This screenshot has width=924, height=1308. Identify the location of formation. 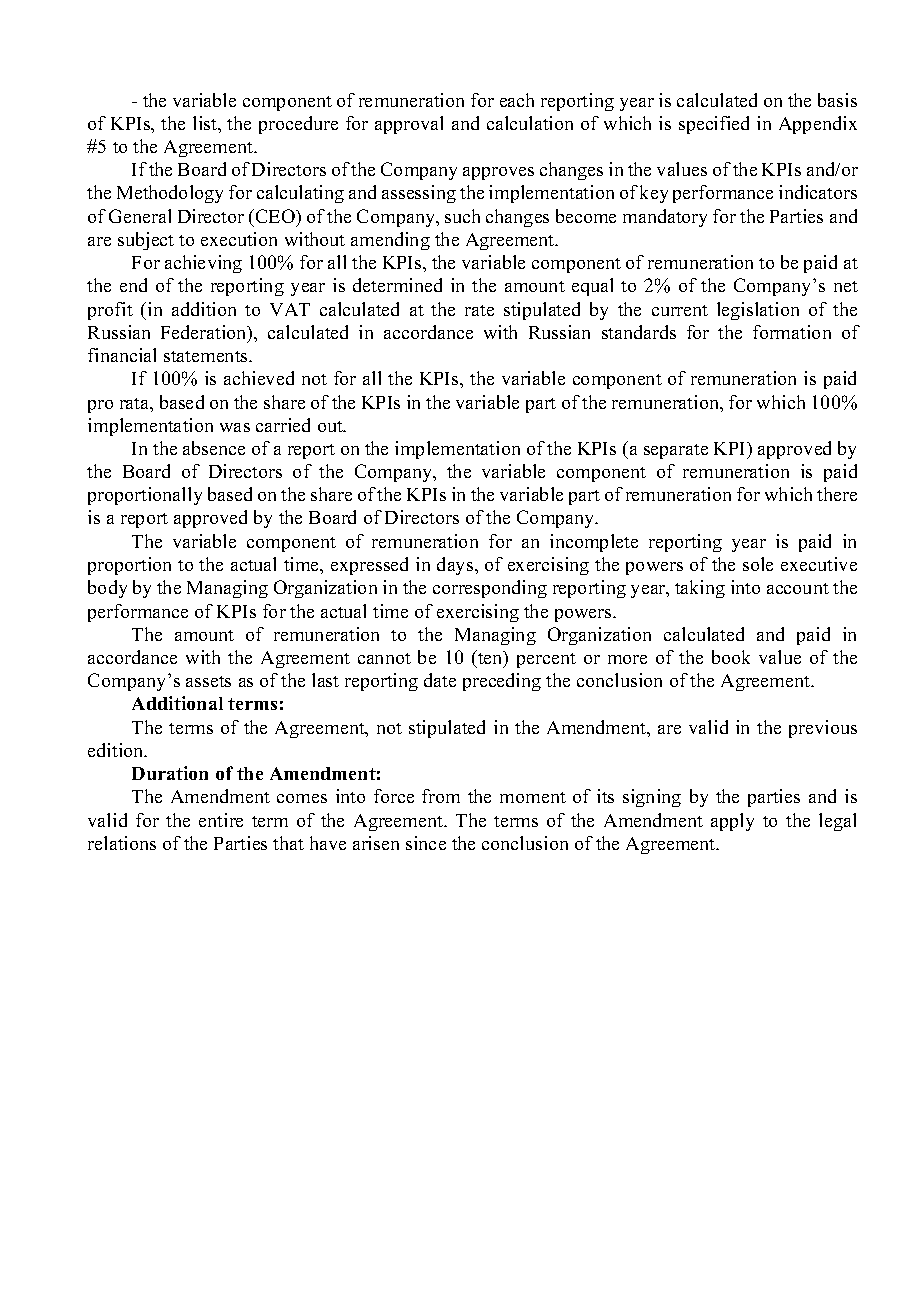
(792, 332).
